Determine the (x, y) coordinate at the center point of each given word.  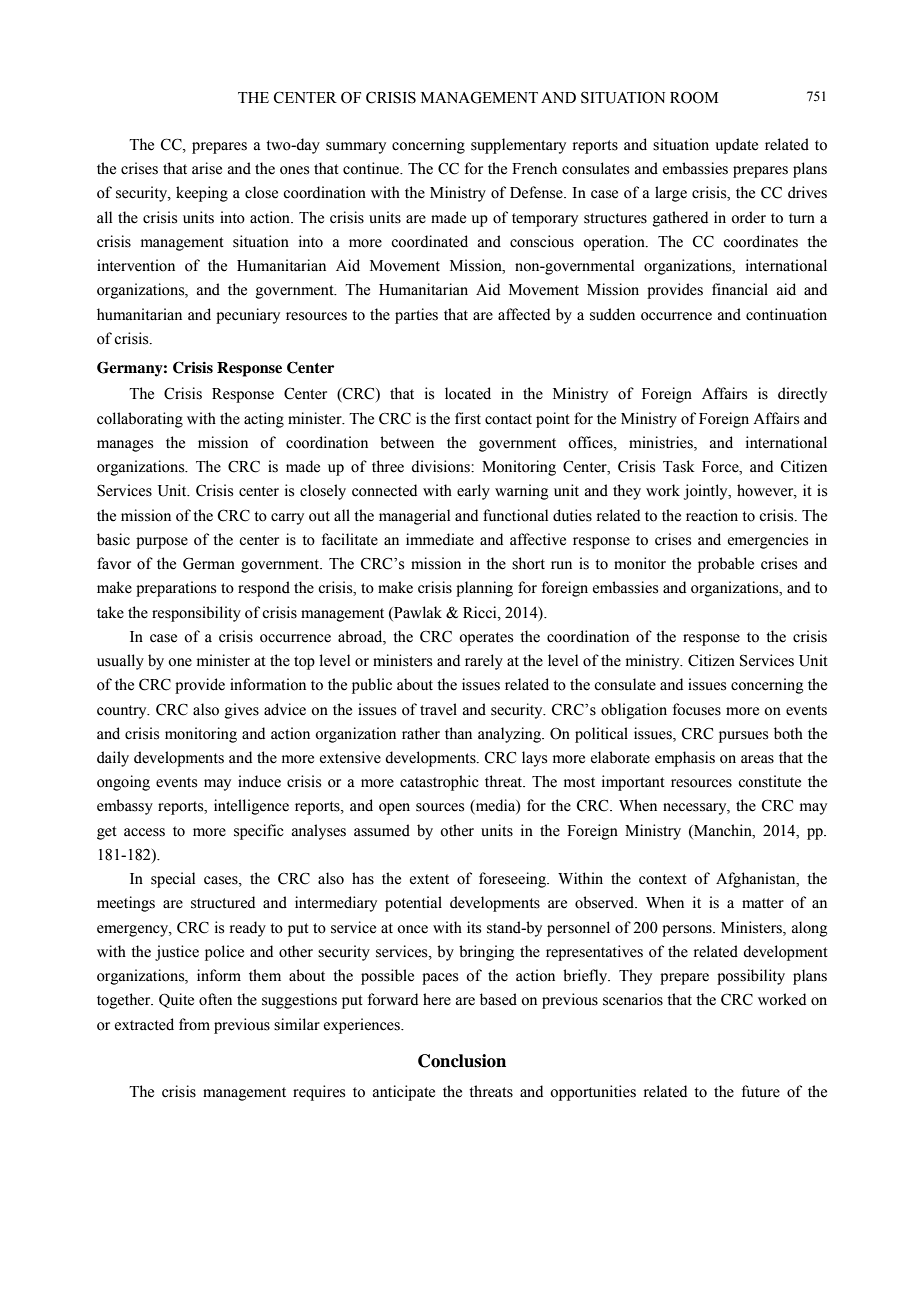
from (194, 1024)
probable (726, 565)
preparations (176, 589)
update (736, 146)
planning (484, 589)
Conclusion (462, 1061)
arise (207, 168)
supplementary (518, 146)
